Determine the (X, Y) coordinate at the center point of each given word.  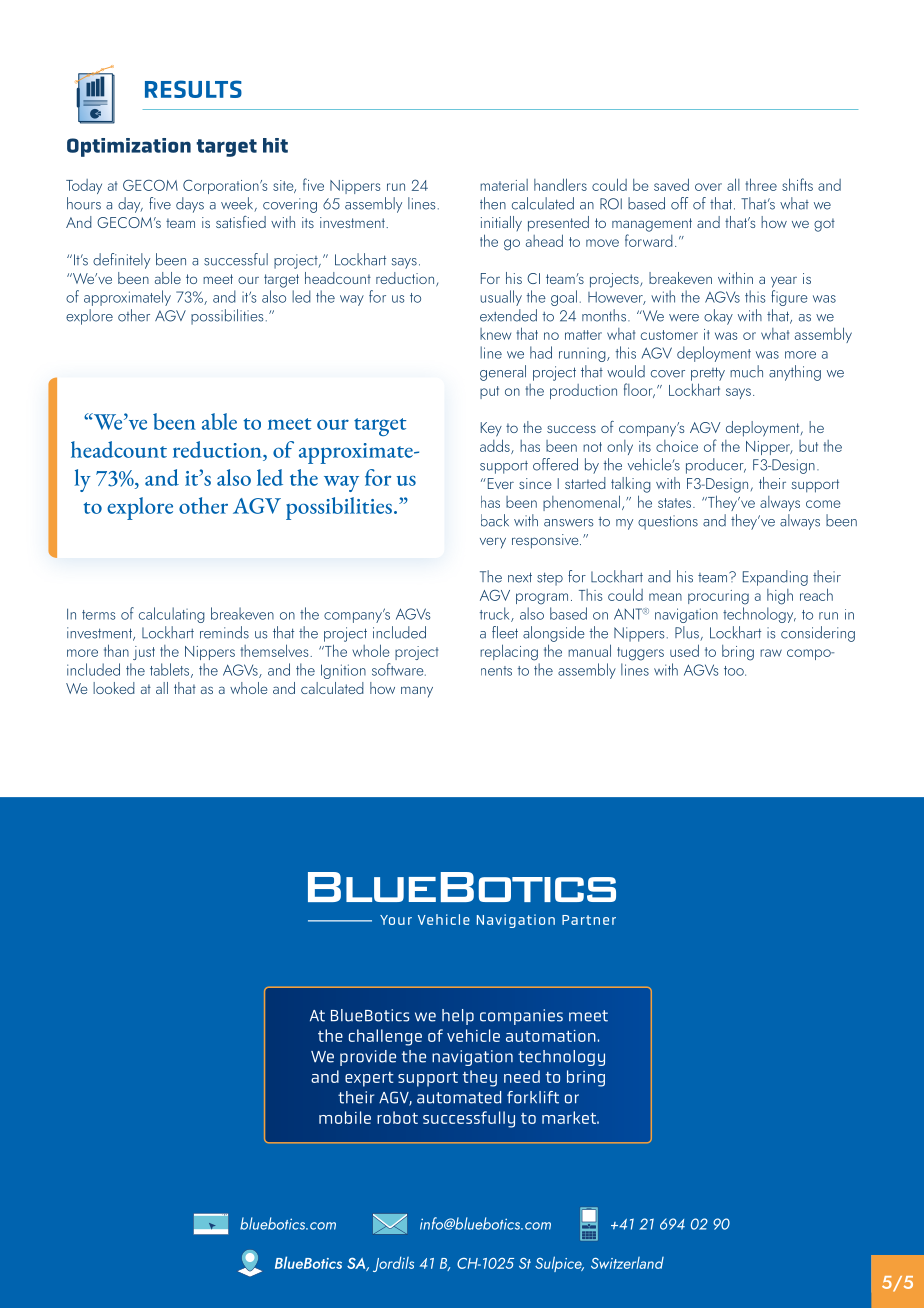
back (495, 520)
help (458, 1017)
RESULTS (193, 89)
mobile (345, 1117)
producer (716, 466)
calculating (172, 615)
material (504, 185)
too (735, 671)
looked (114, 688)
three (761, 184)
